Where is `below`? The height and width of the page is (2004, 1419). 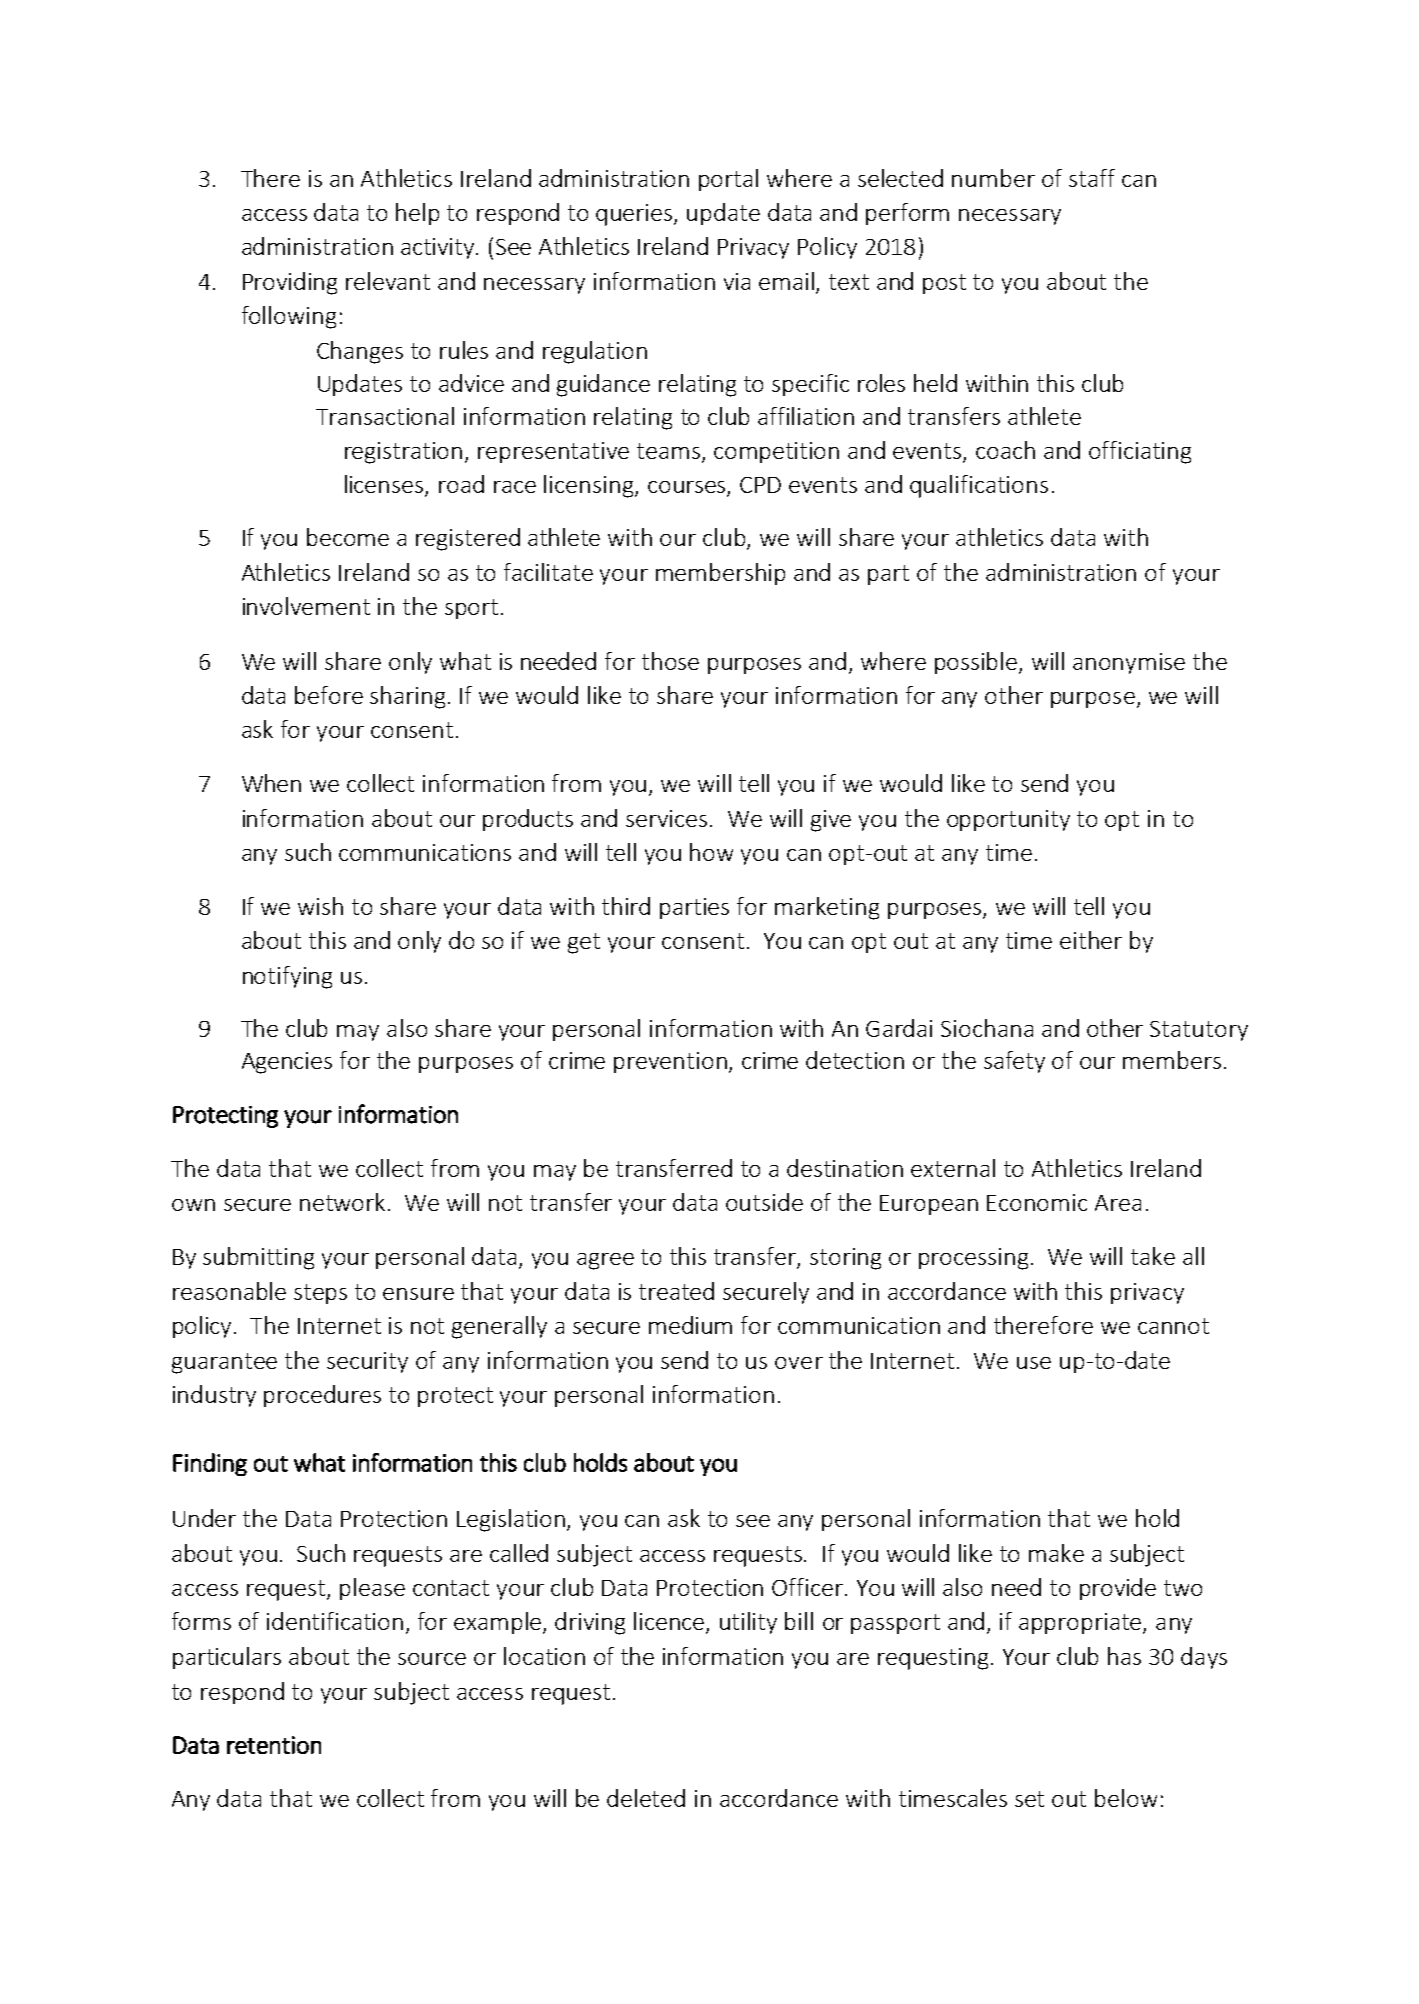 below is located at coordinates (1126, 1798).
